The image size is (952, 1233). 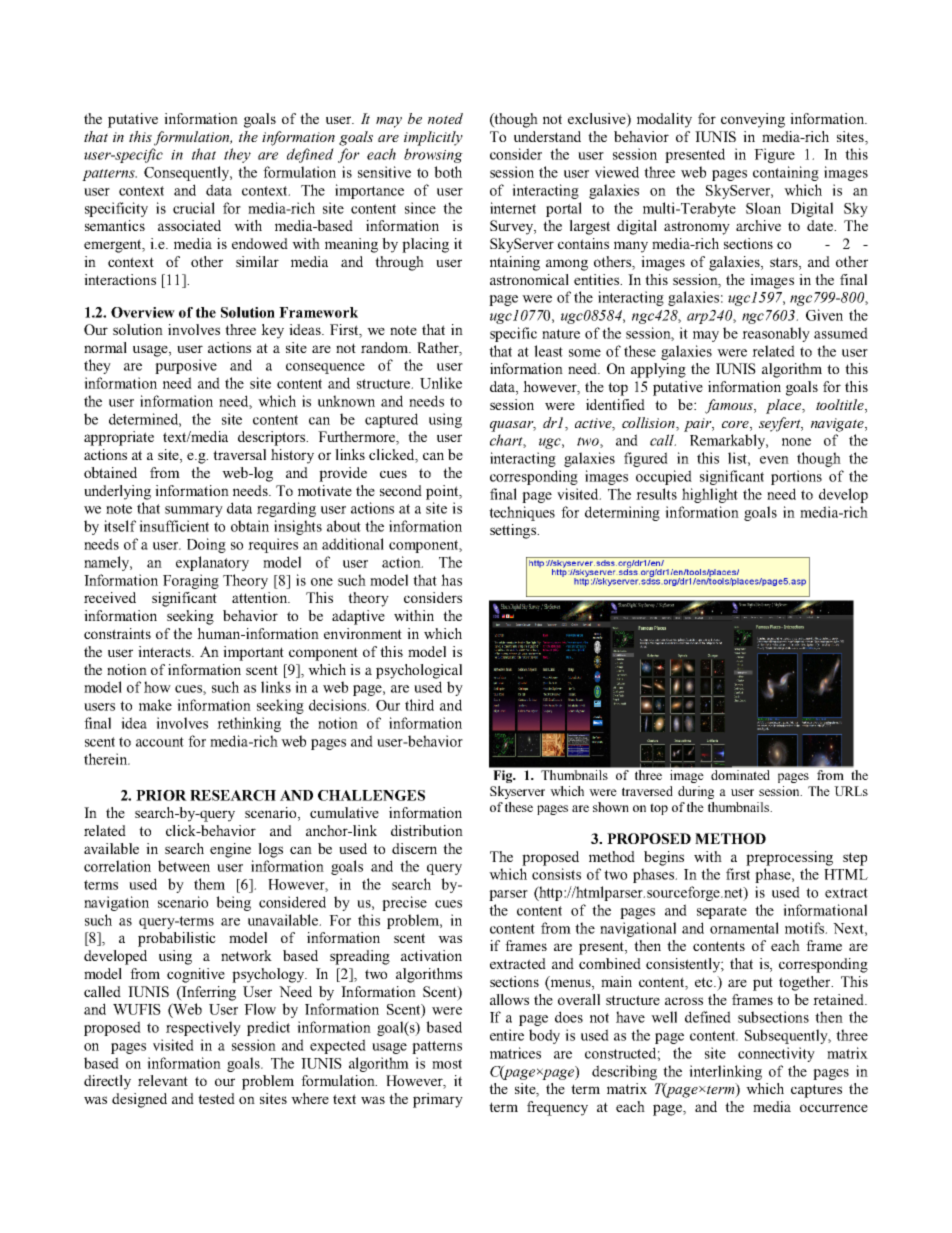 I want to click on highlight, so click(x=710, y=495).
